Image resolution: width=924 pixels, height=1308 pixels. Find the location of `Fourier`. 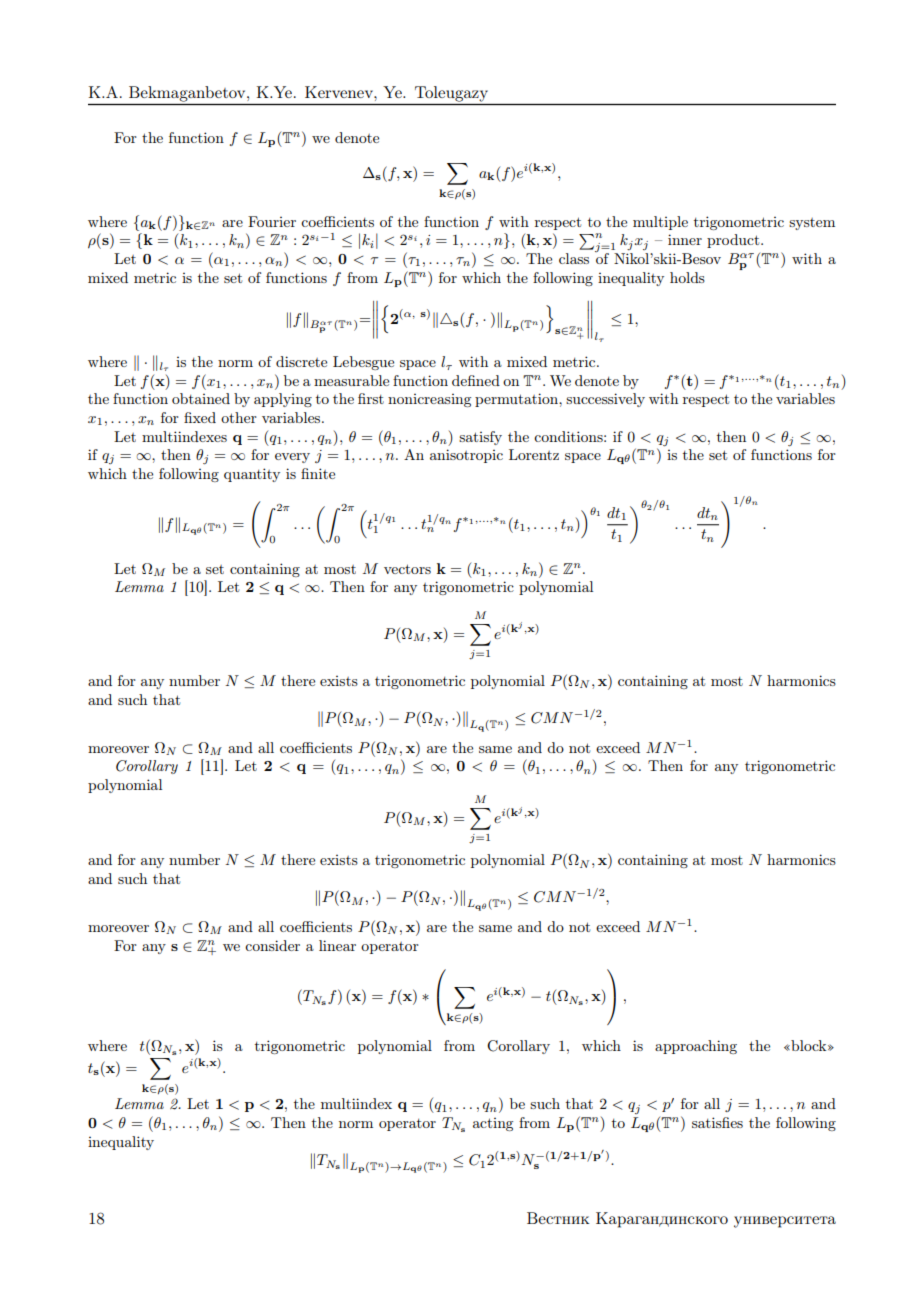

Fourier is located at coordinates (272, 221).
